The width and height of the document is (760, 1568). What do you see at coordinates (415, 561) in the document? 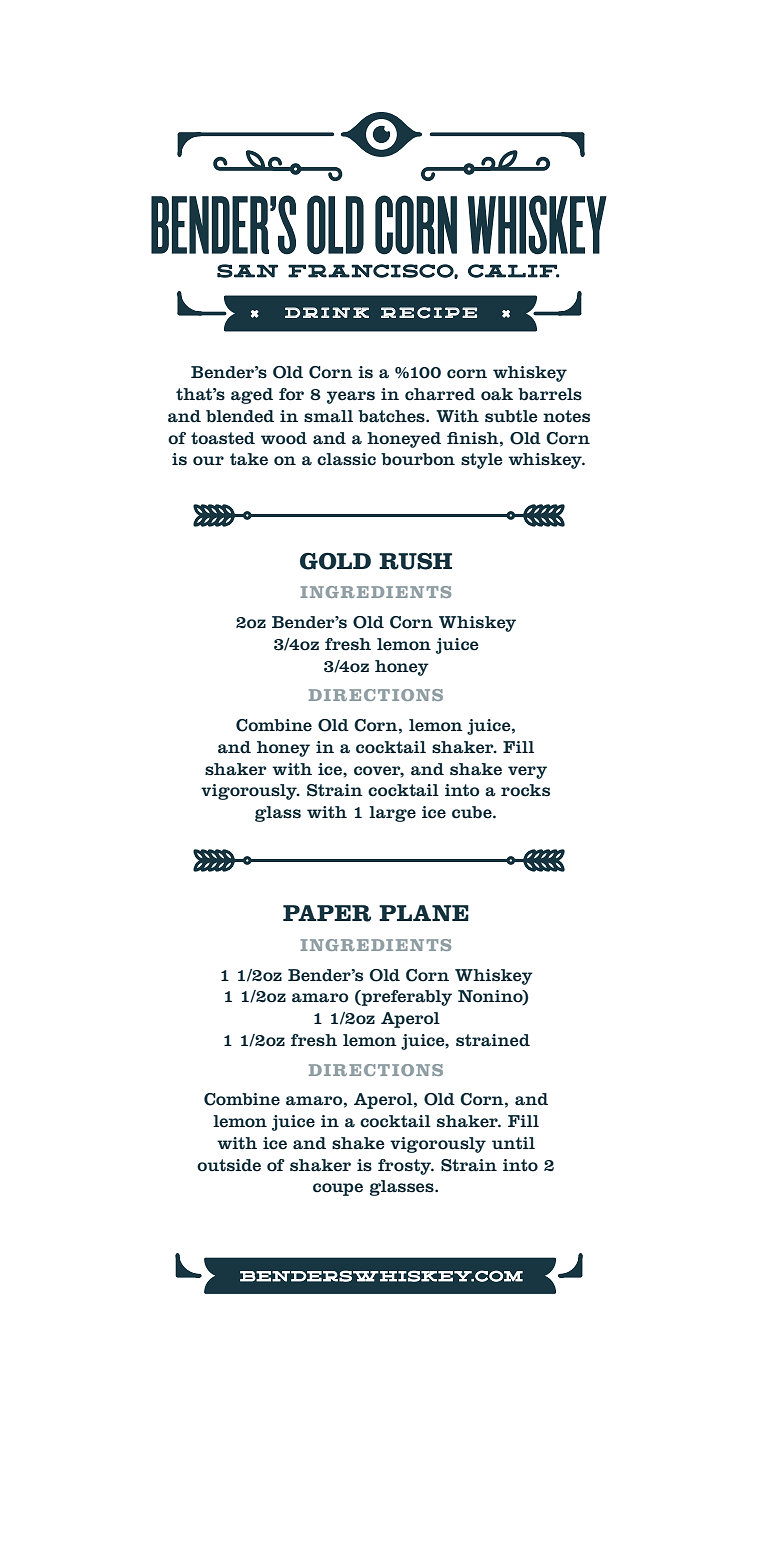
I see `RUSH` at bounding box center [415, 561].
